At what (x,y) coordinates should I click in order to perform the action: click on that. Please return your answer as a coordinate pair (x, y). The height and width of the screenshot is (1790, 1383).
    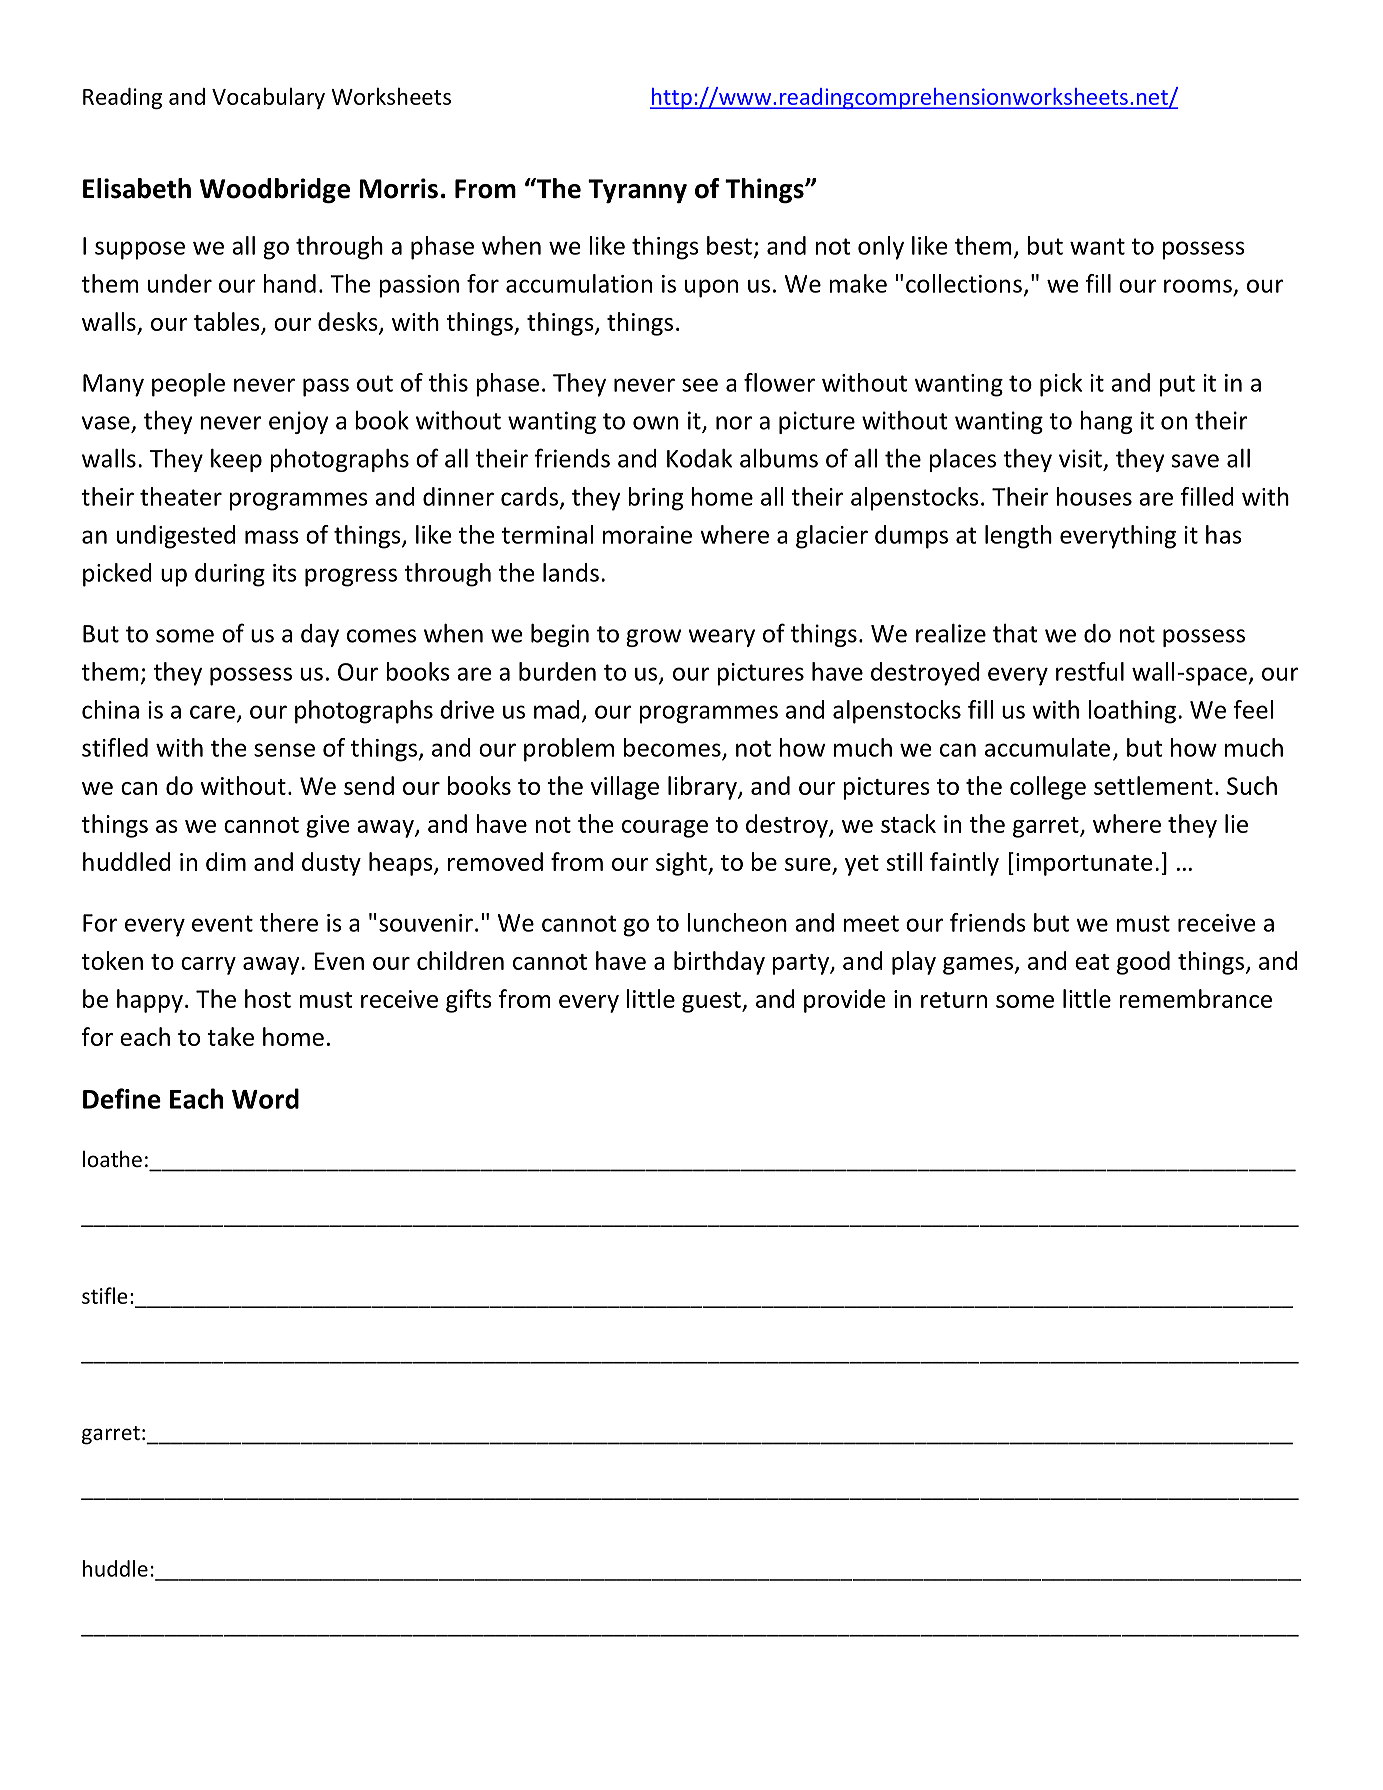
    Looking at the image, I should click on (1015, 633).
